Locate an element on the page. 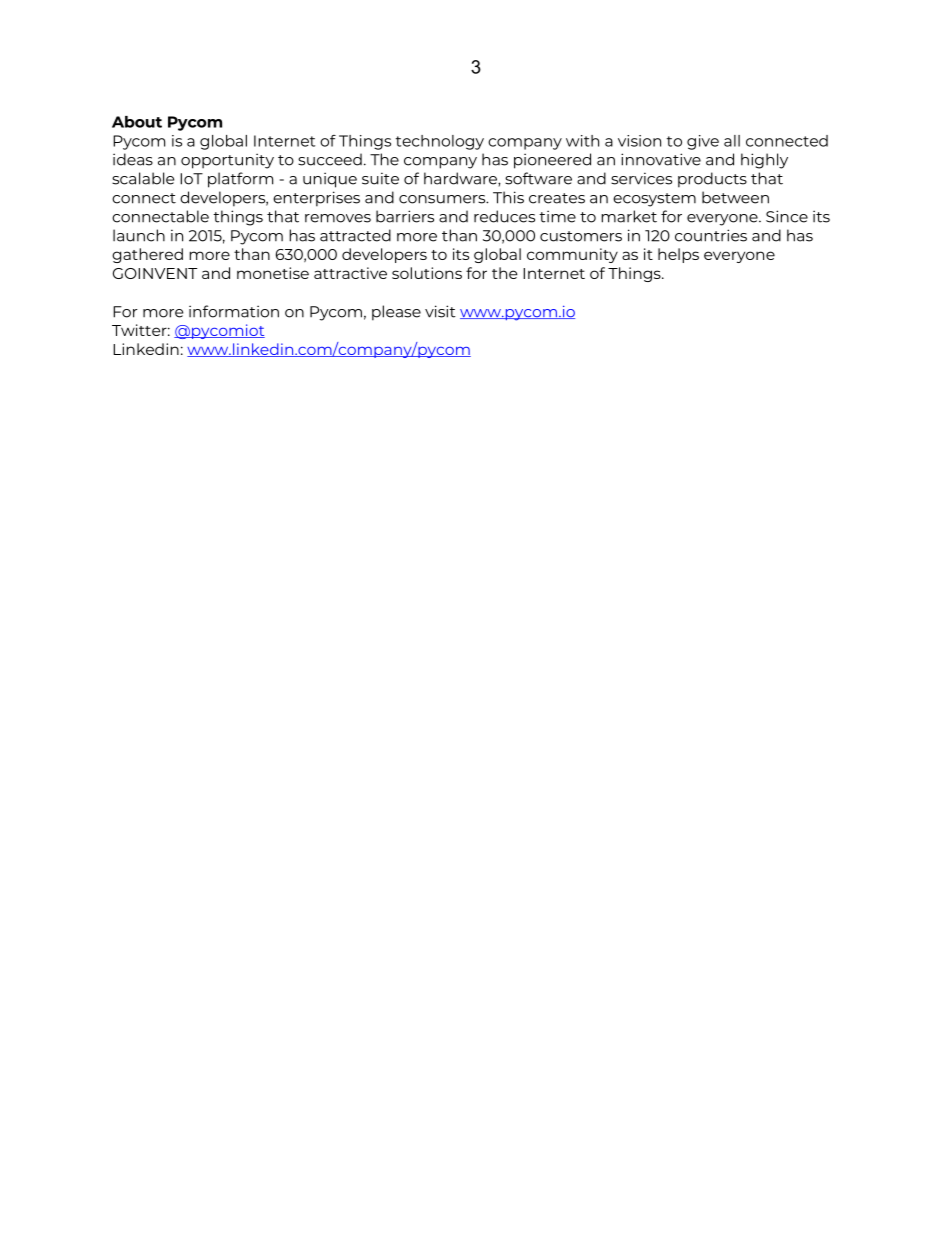 Image resolution: width=952 pixels, height=1233 pixels. information is located at coordinates (234, 311).
